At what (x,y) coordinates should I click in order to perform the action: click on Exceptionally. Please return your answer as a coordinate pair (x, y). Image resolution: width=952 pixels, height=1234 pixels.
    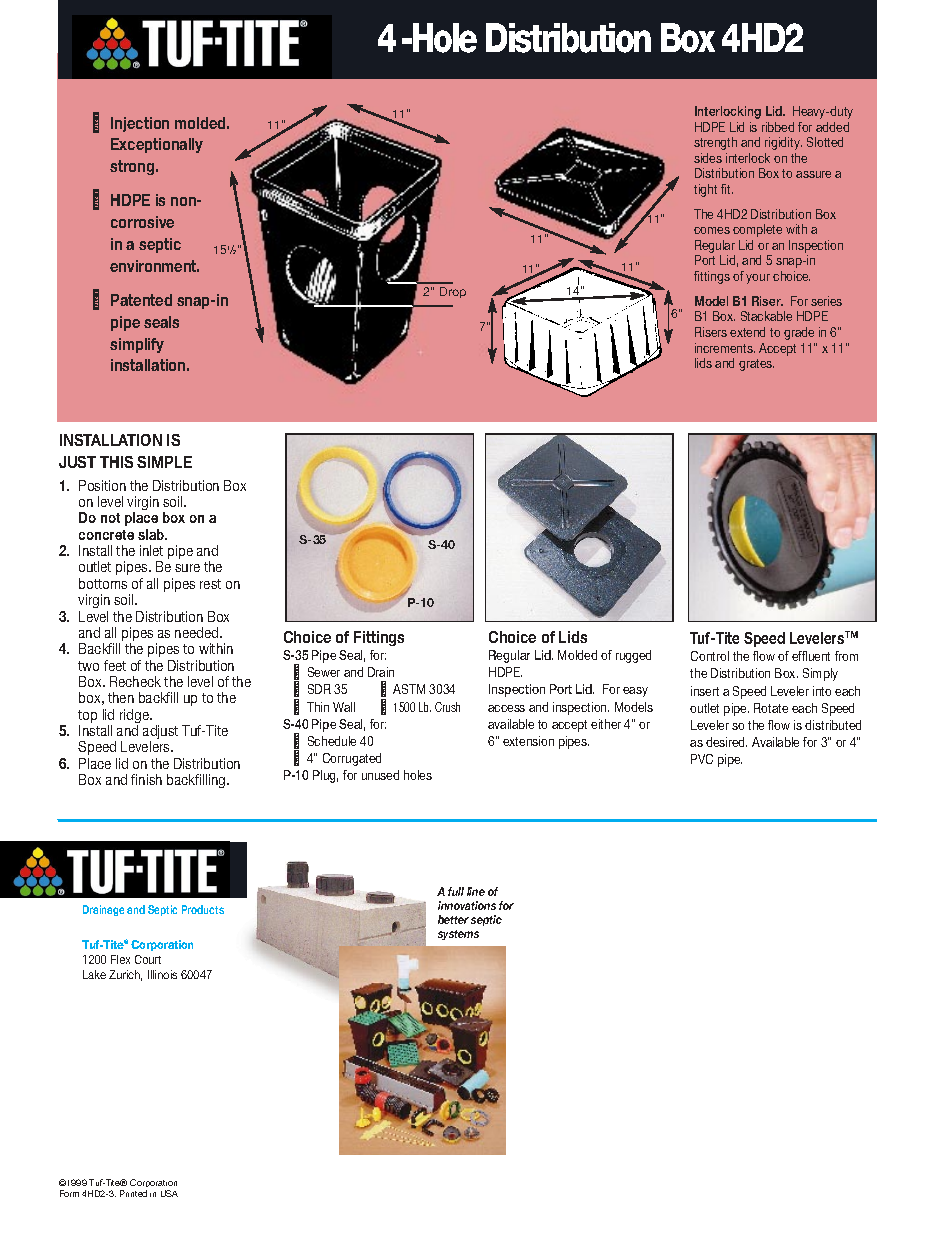
    Looking at the image, I should click on (157, 145).
